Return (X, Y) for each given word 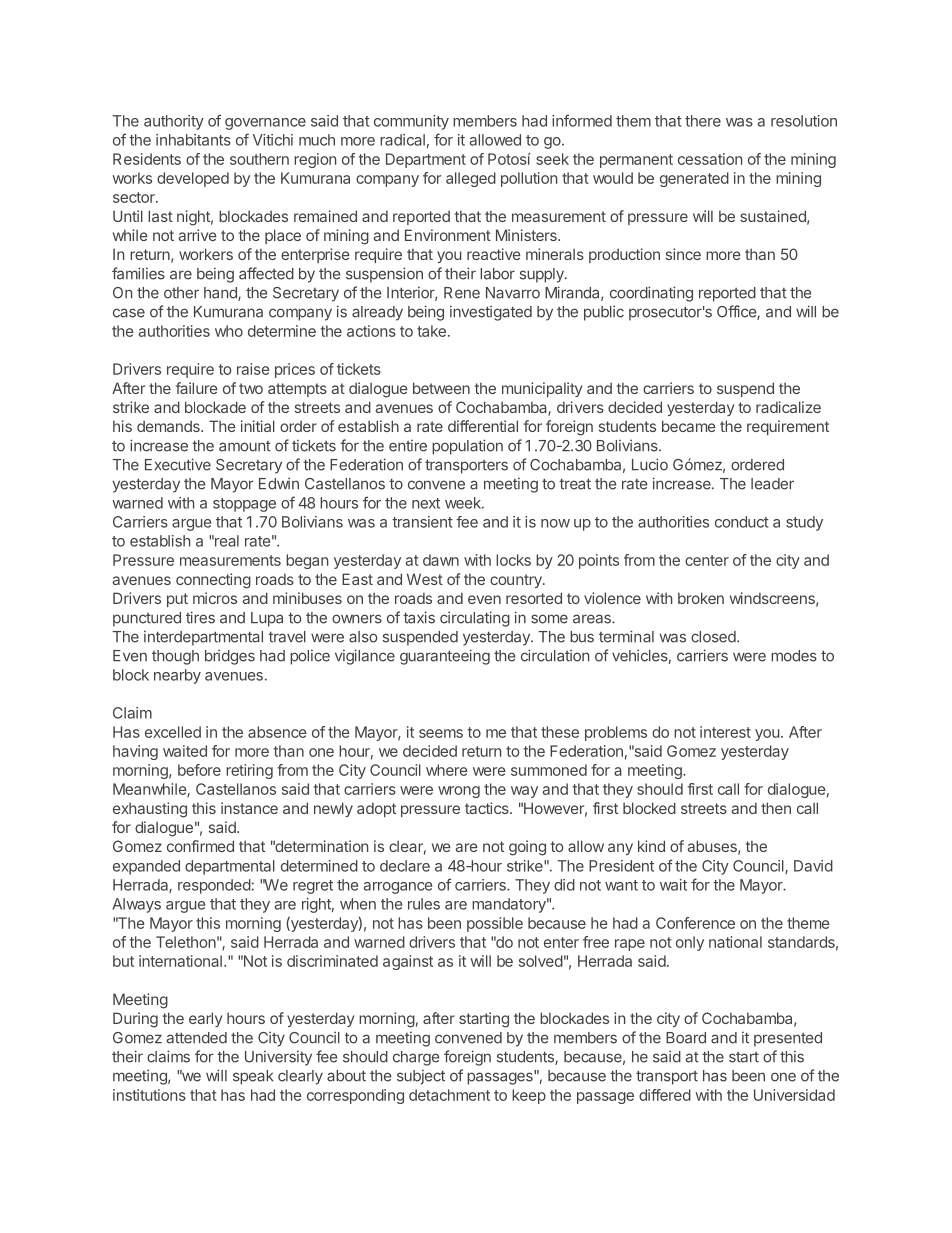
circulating (475, 619)
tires (200, 617)
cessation (710, 159)
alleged (471, 179)
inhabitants (193, 140)
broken (701, 598)
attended (197, 1038)
